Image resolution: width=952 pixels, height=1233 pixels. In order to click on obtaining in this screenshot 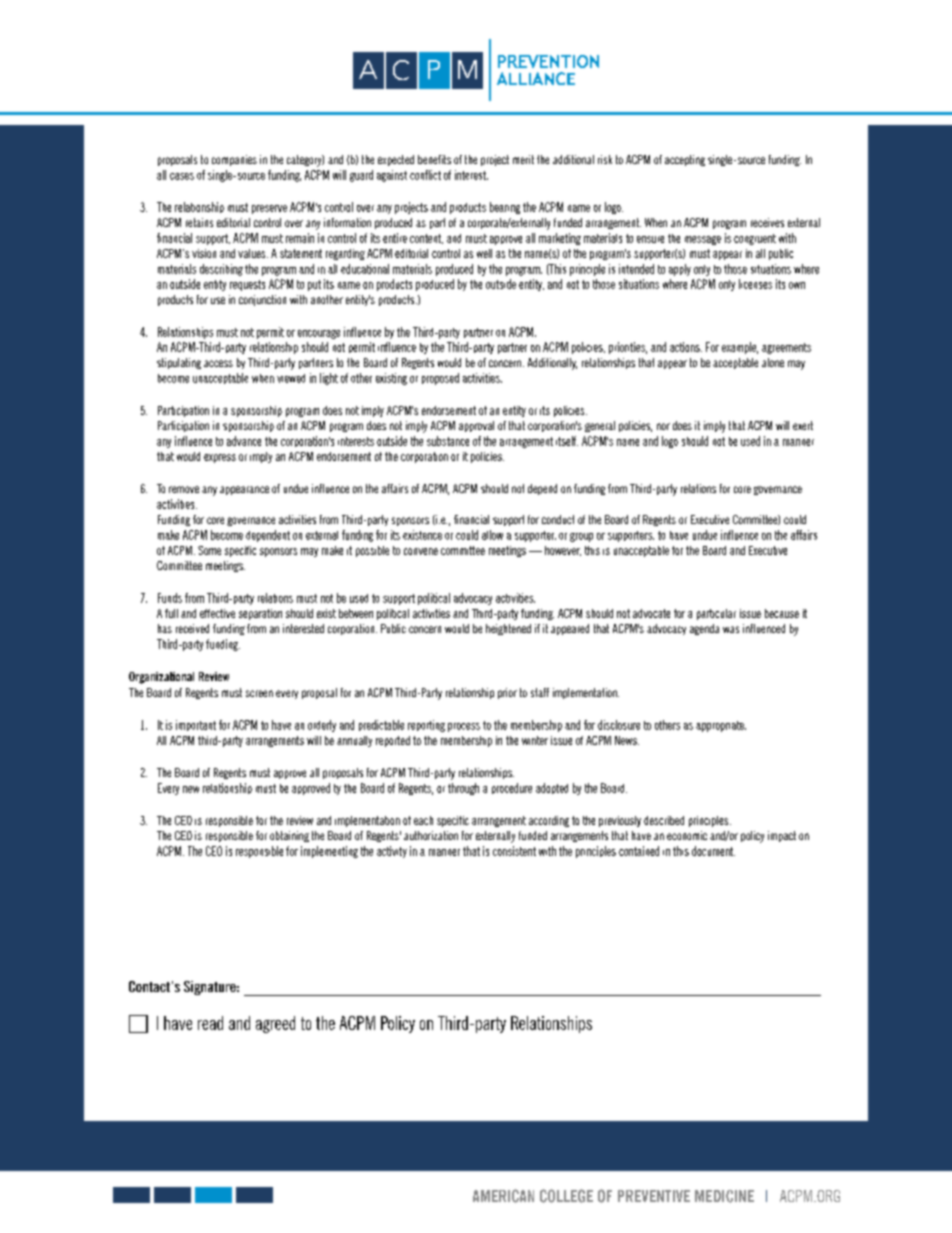, I will do `click(289, 836)`.
